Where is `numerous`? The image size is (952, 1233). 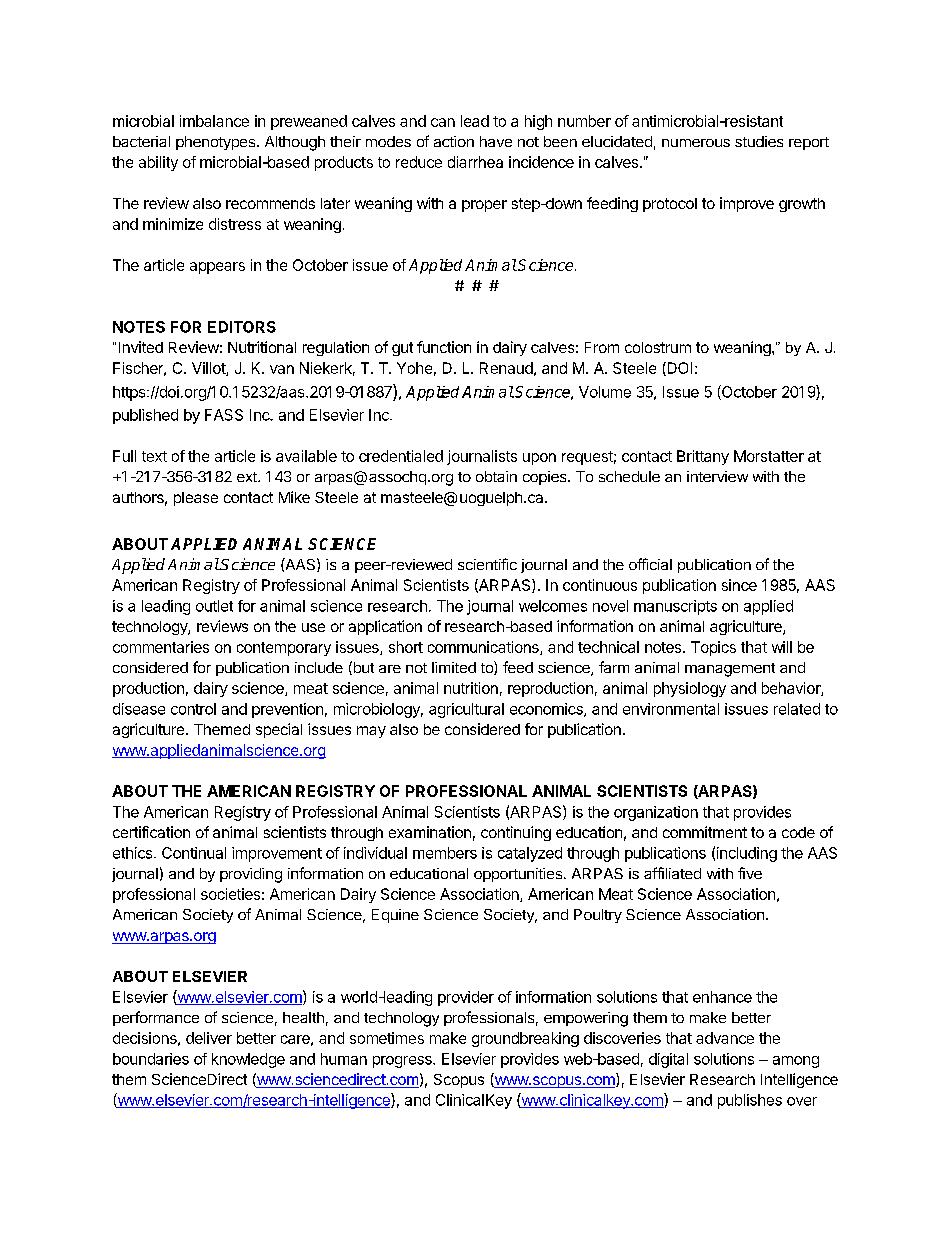
numerous is located at coordinates (696, 143).
